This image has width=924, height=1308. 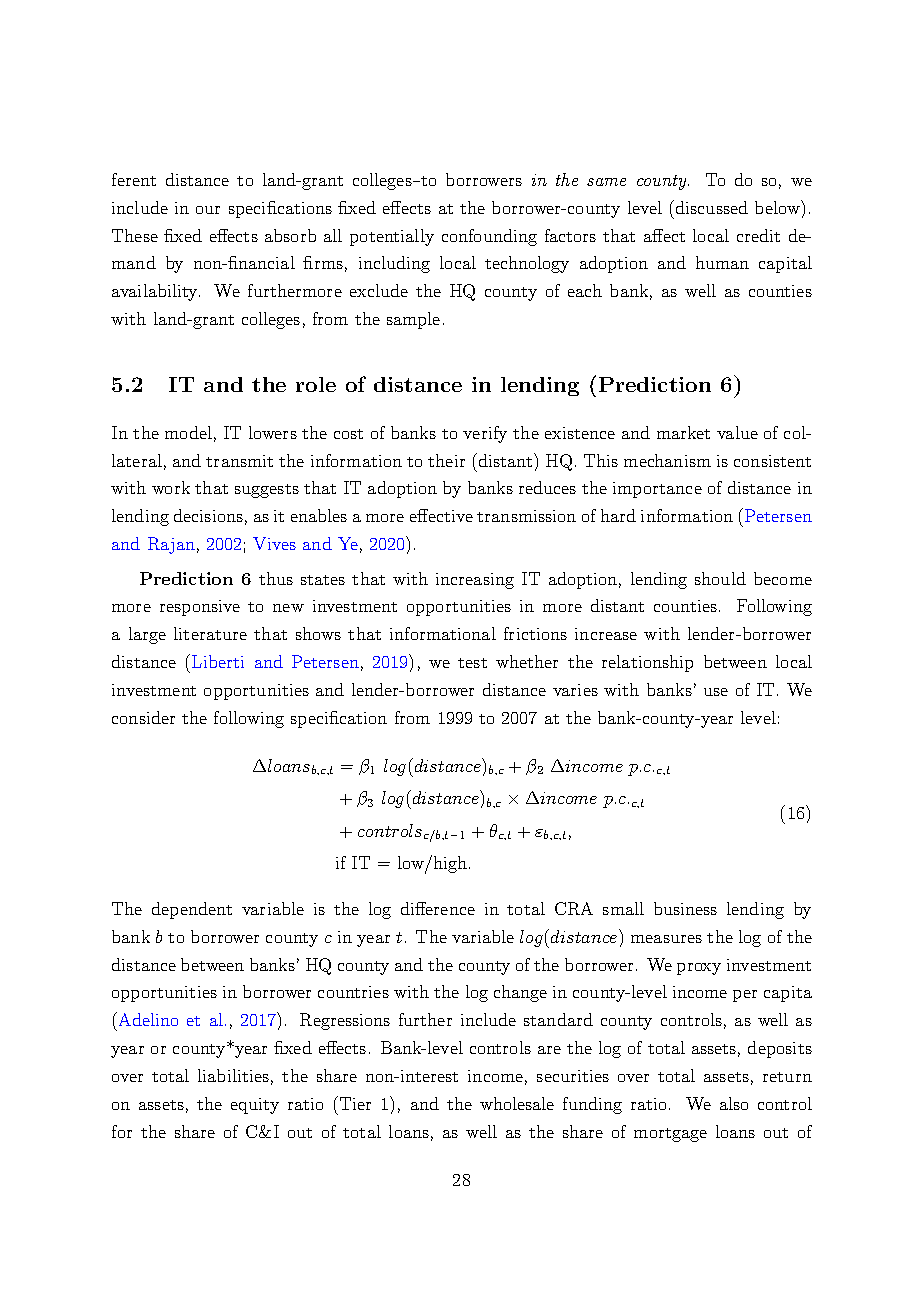 I want to click on wholesale, so click(x=517, y=1103).
